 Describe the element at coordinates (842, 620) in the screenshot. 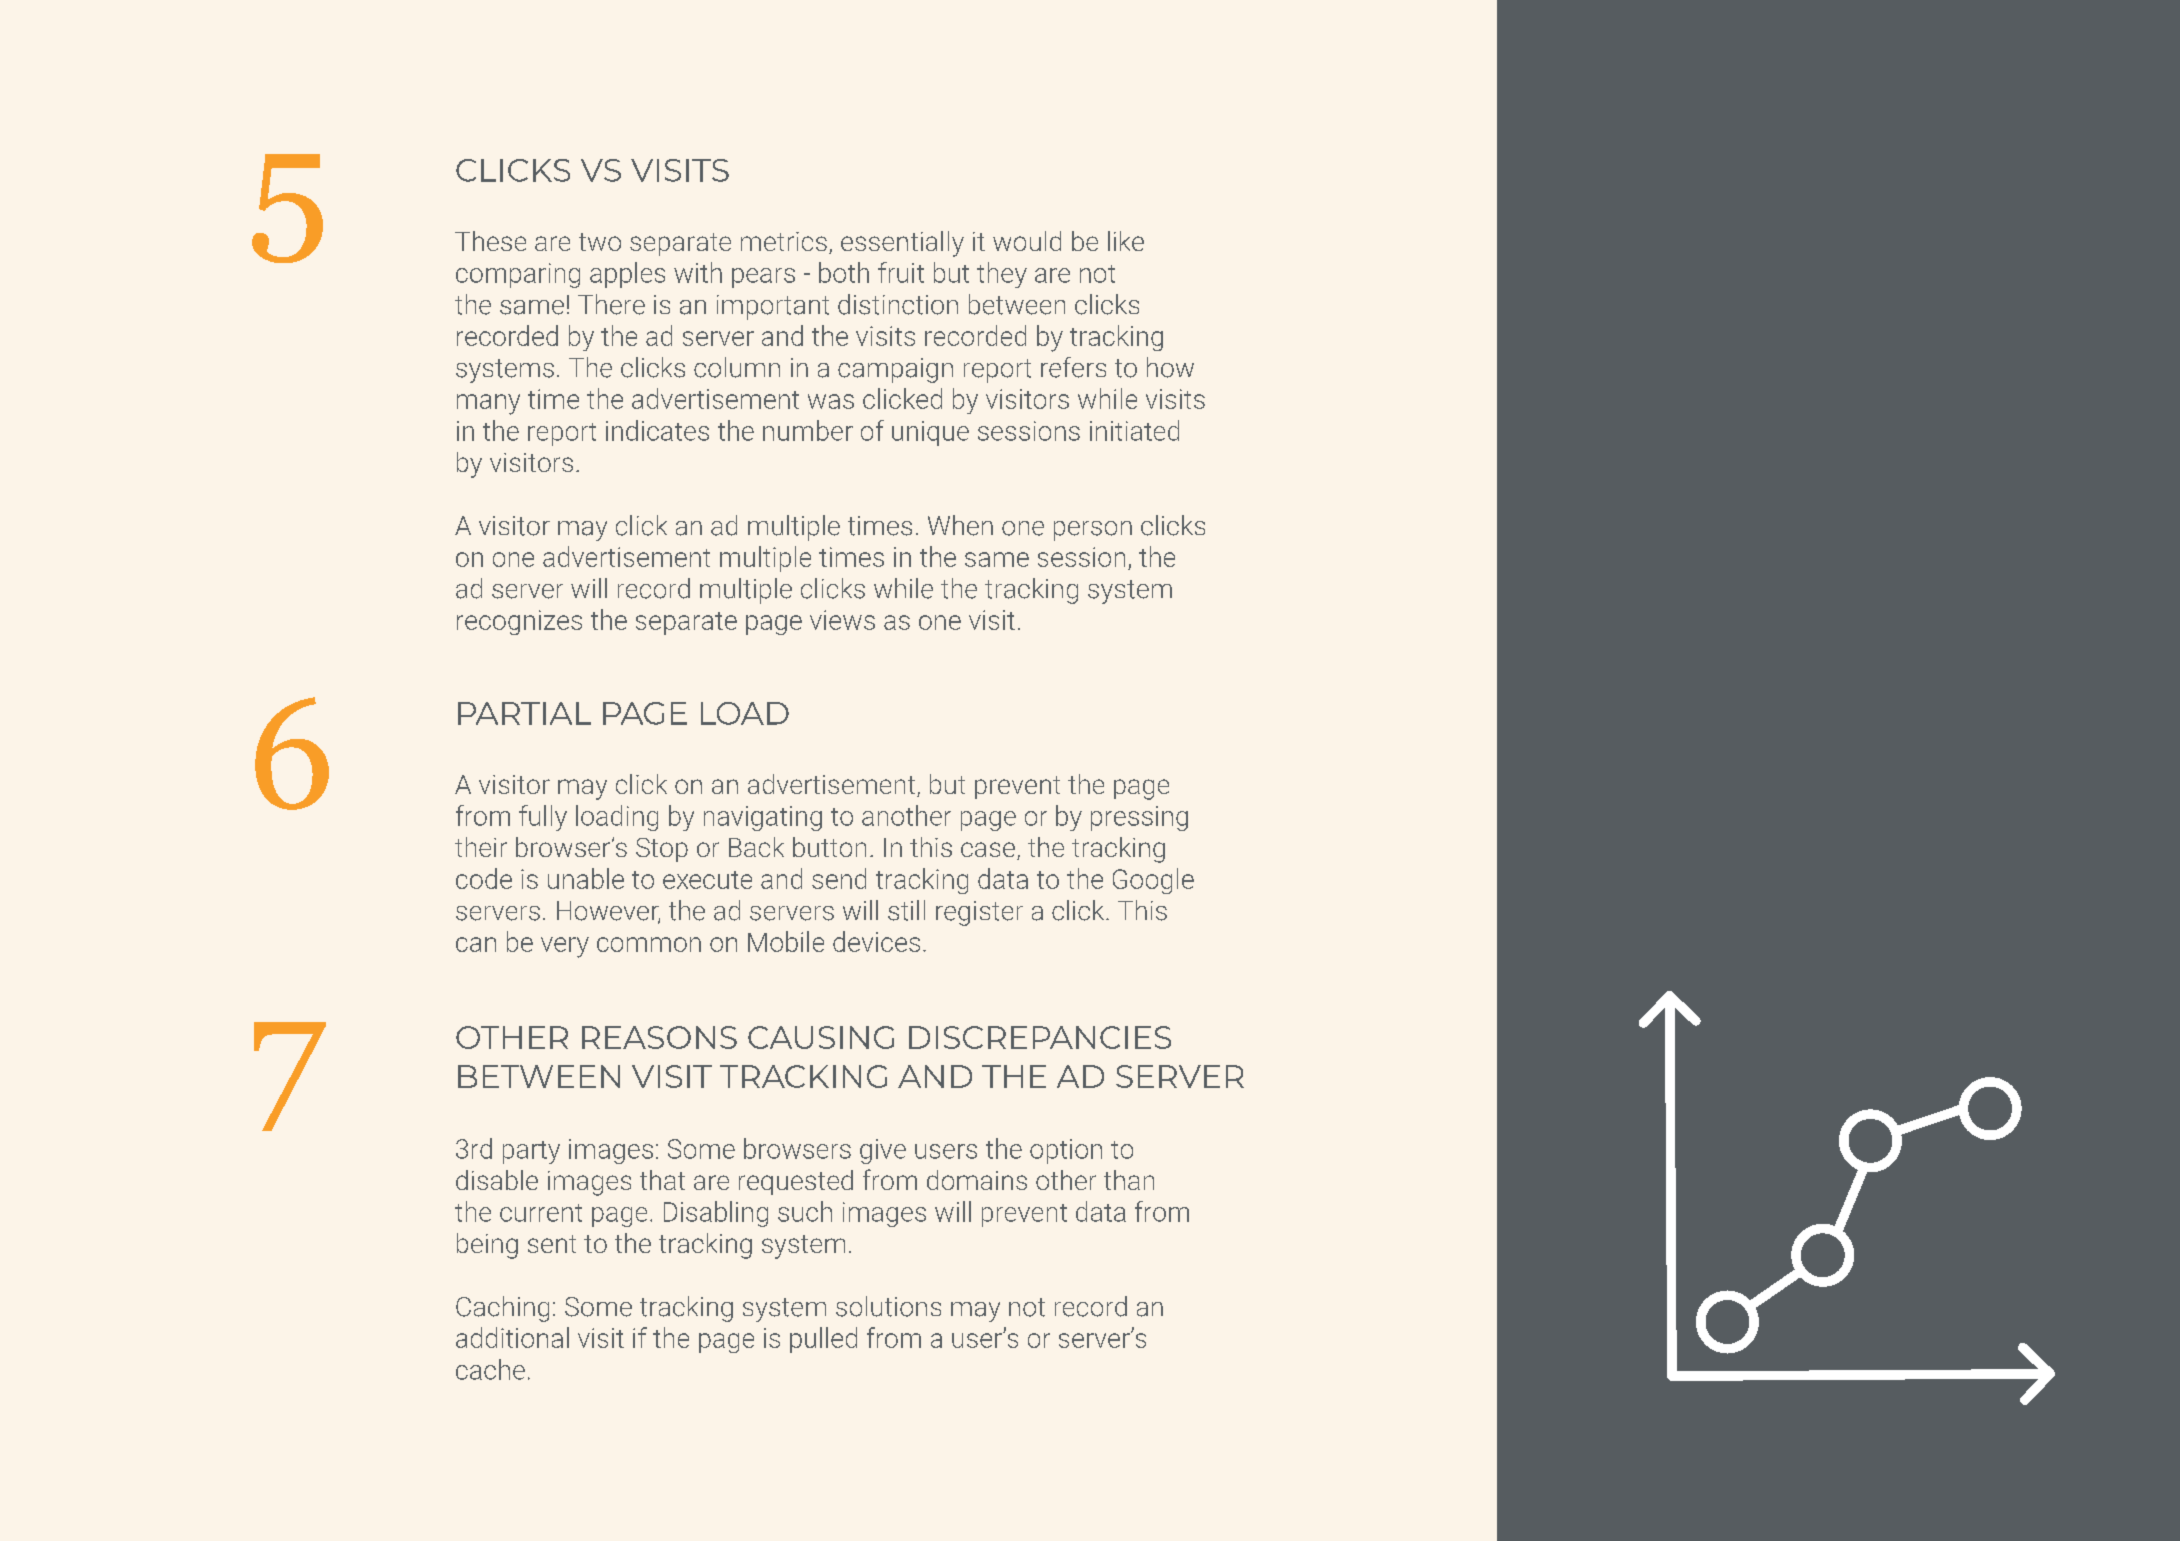

I see `views` at that location.
